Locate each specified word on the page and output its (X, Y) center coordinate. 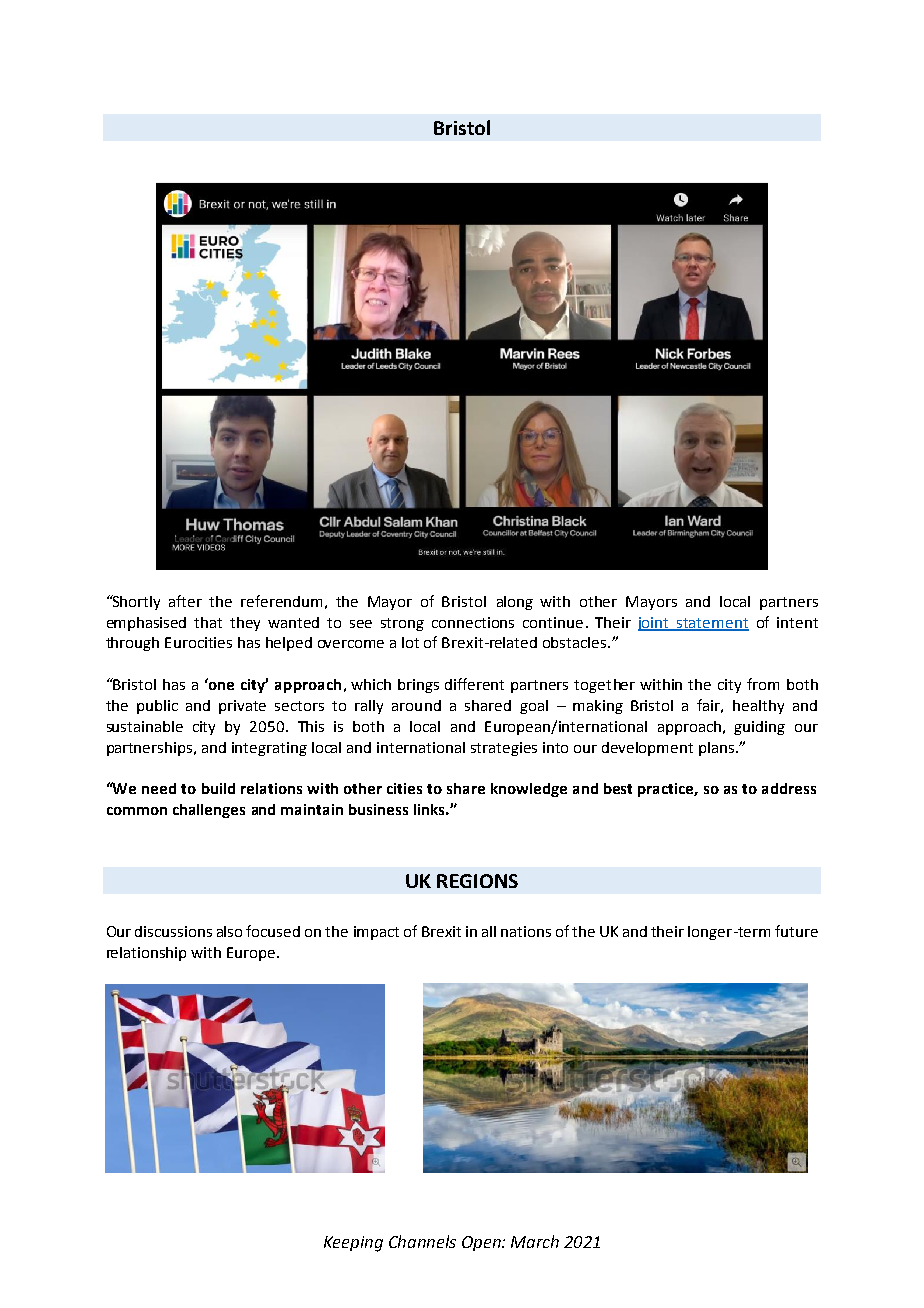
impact (376, 933)
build (218, 788)
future (796, 931)
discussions (173, 931)
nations (526, 931)
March (535, 1241)
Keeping (353, 1244)
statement (712, 624)
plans (716, 749)
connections (473, 622)
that (208, 622)
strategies (504, 749)
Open (482, 1243)
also (229, 931)
